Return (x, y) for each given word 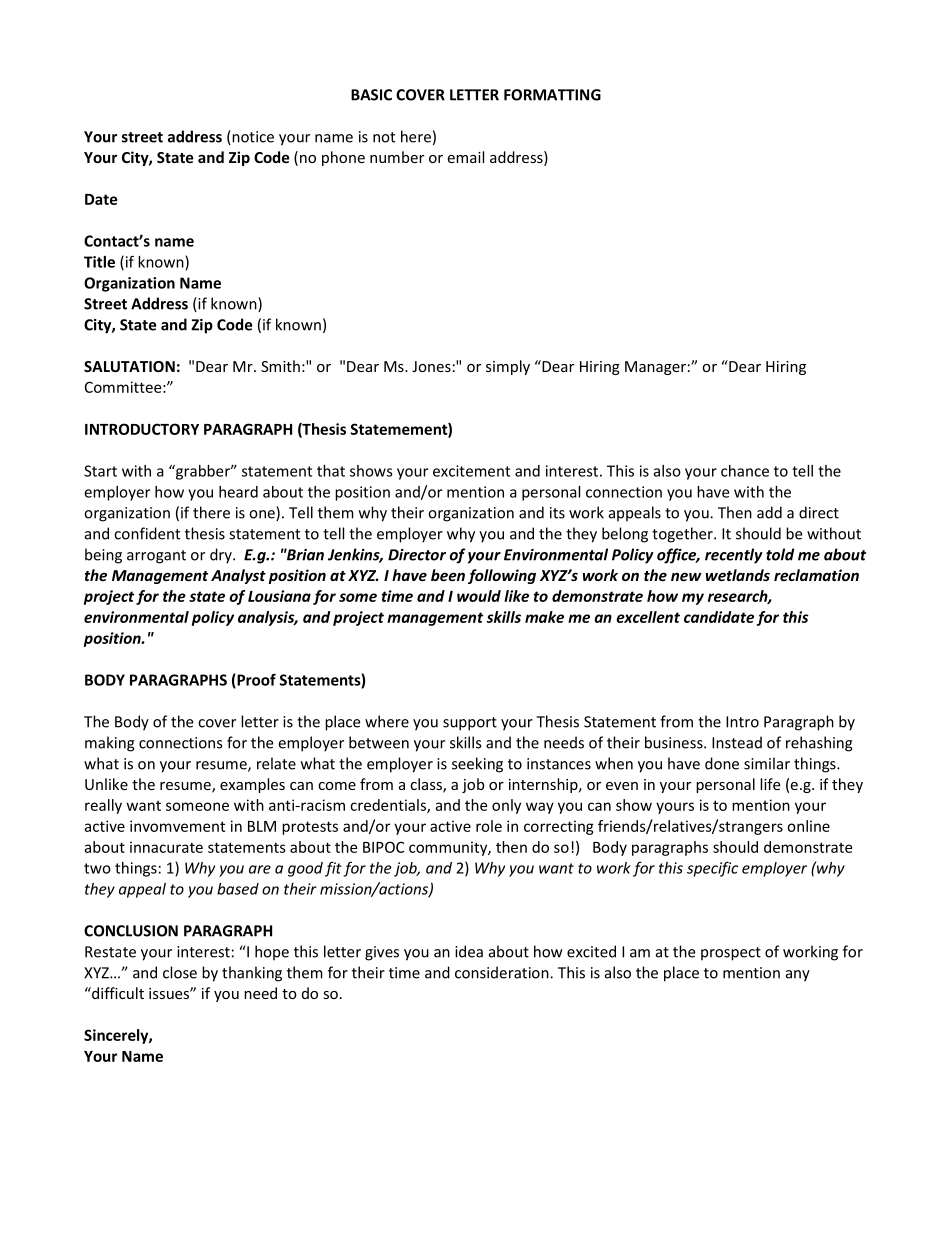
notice (252, 137)
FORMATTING (552, 95)
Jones (431, 366)
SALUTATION (129, 366)
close (180, 972)
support (470, 724)
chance (745, 471)
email (465, 157)
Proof (255, 680)
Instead (737, 742)
